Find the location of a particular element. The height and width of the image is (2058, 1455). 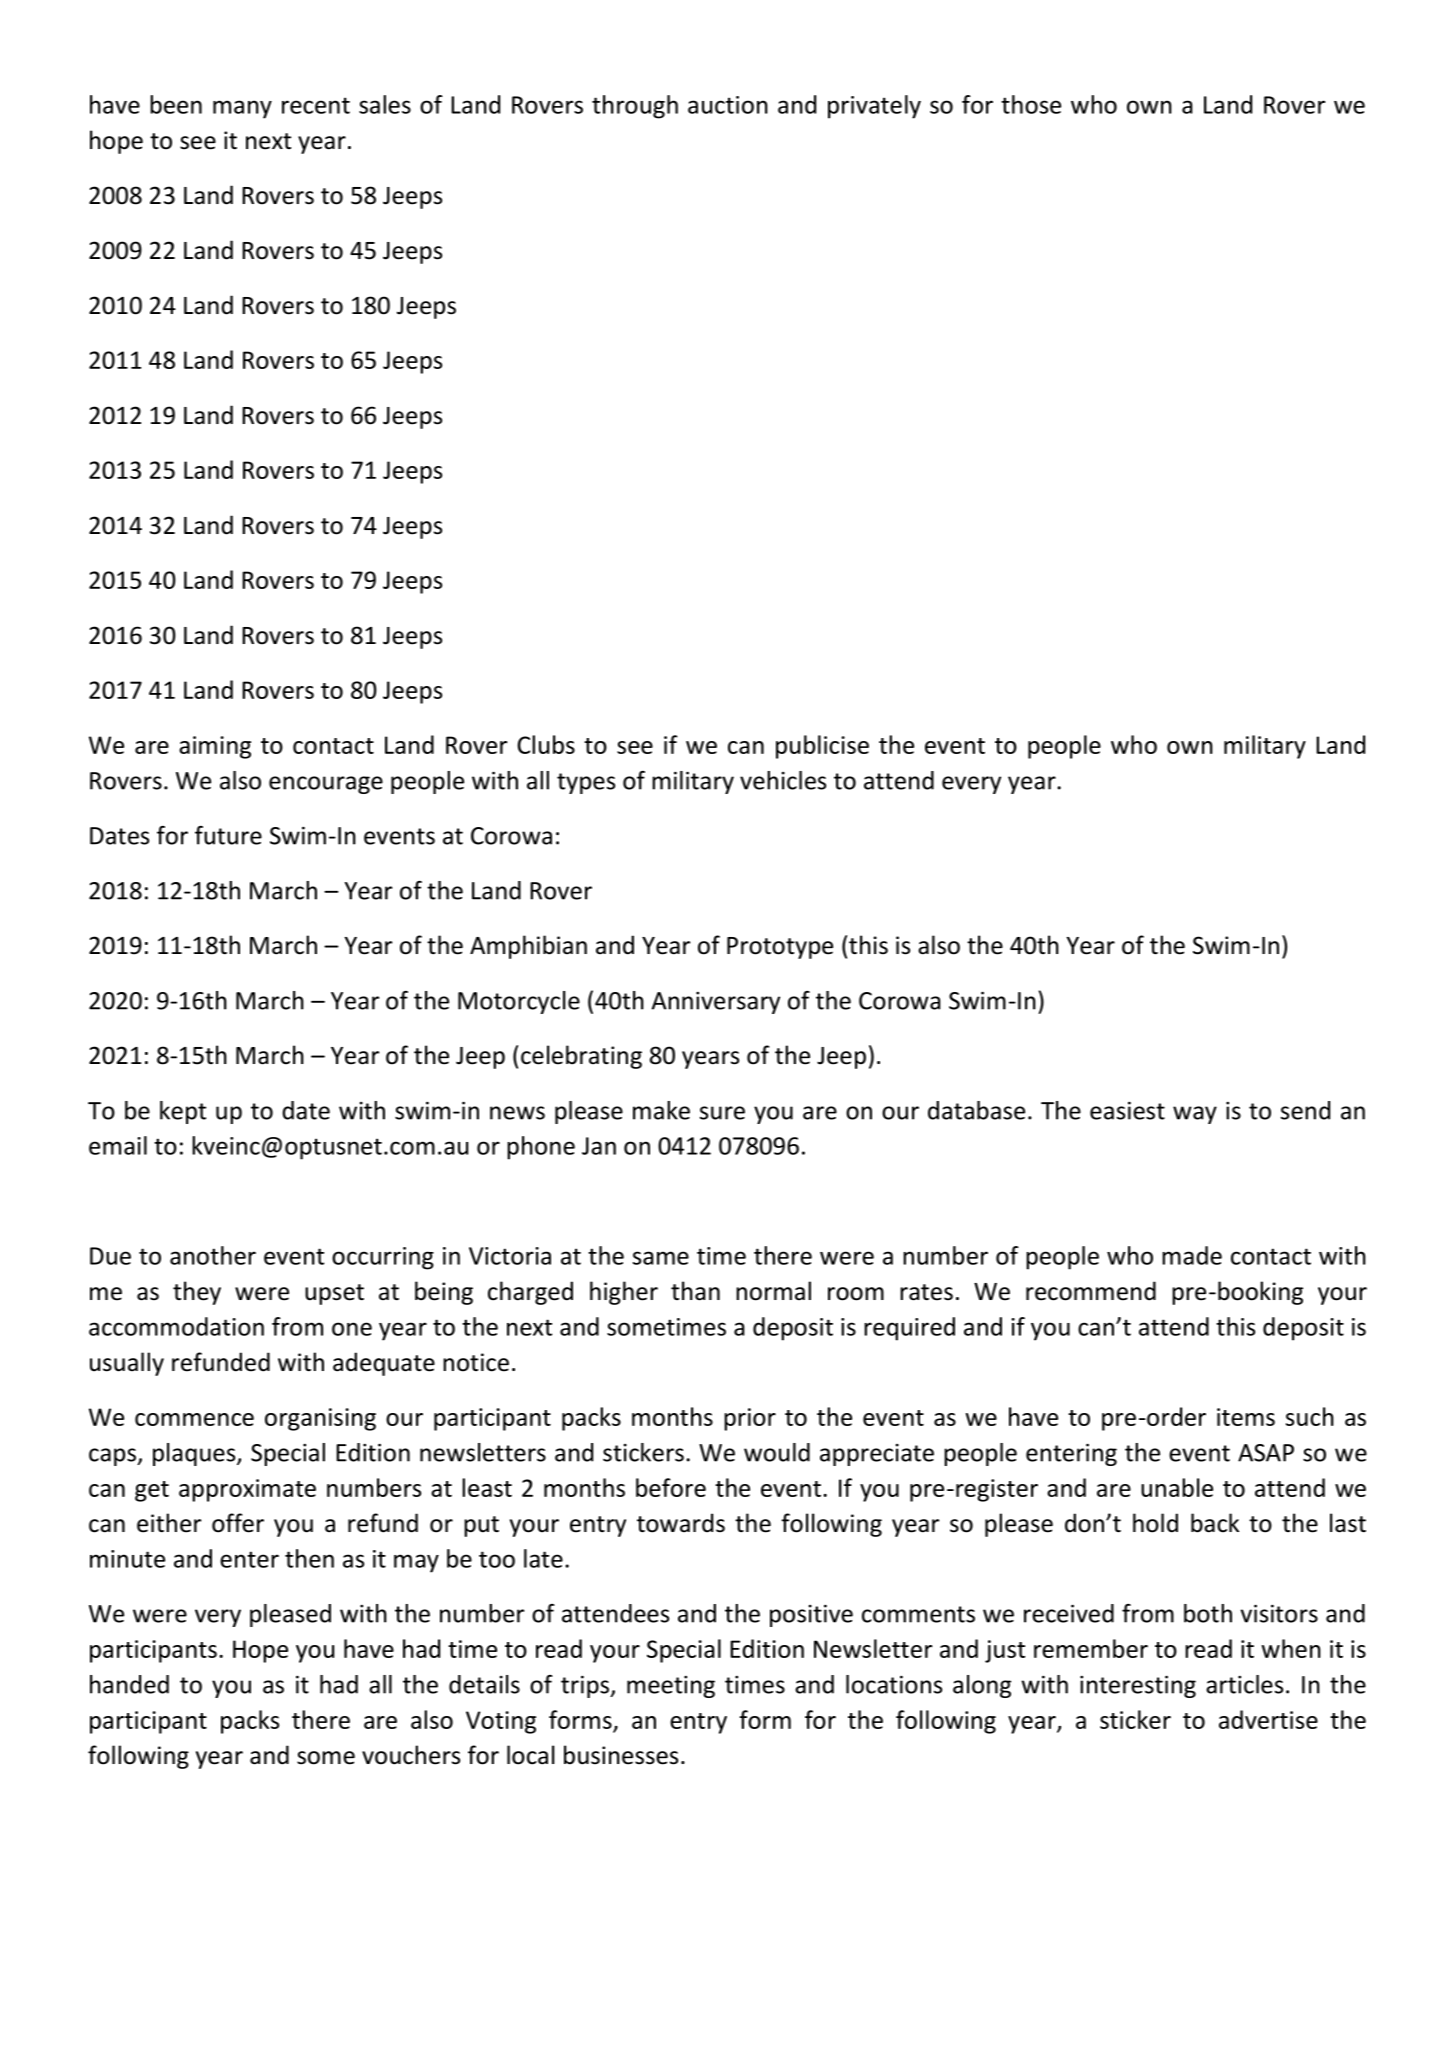

vehicles is located at coordinates (783, 780).
